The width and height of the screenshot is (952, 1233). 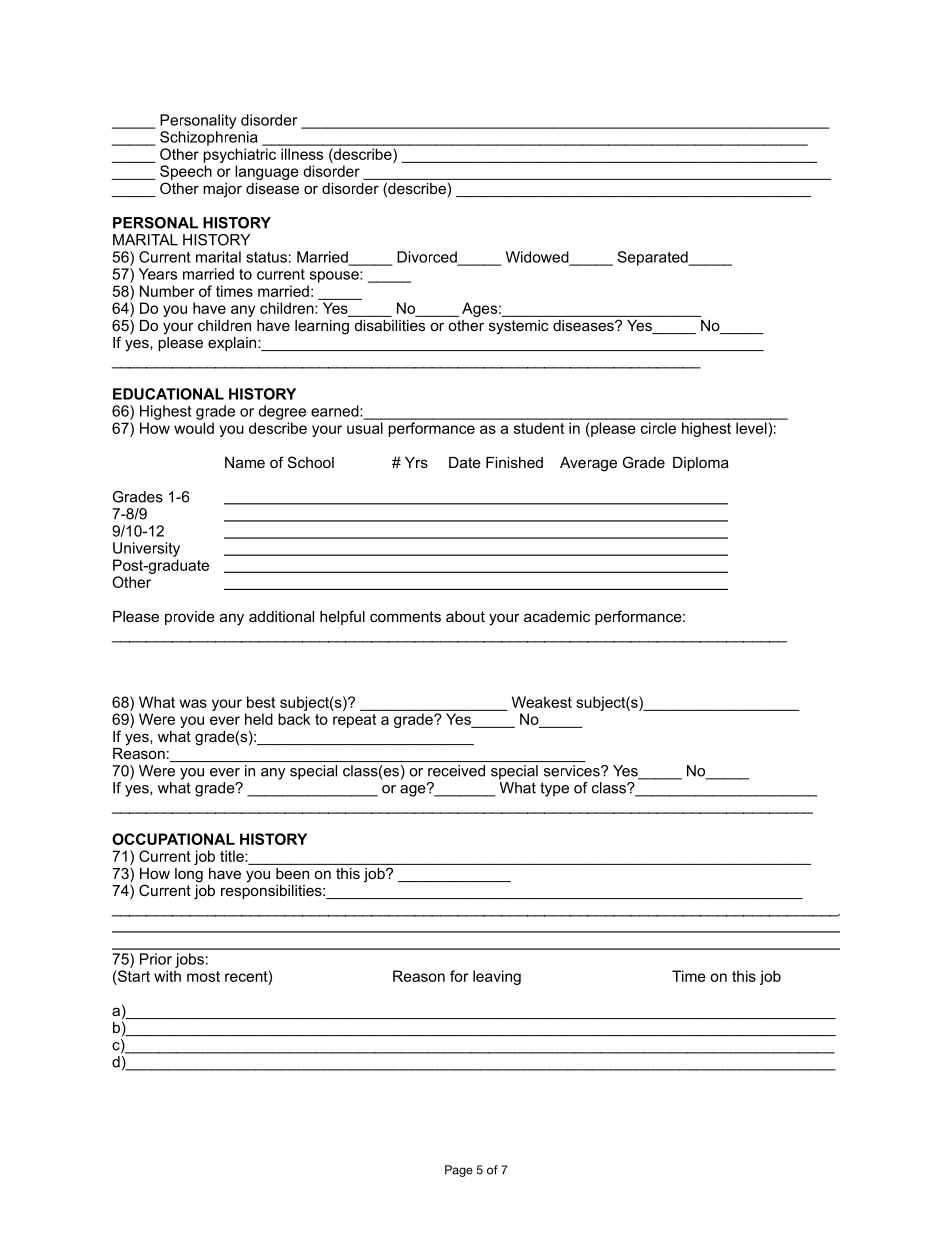 I want to click on Page, so click(x=459, y=1171).
